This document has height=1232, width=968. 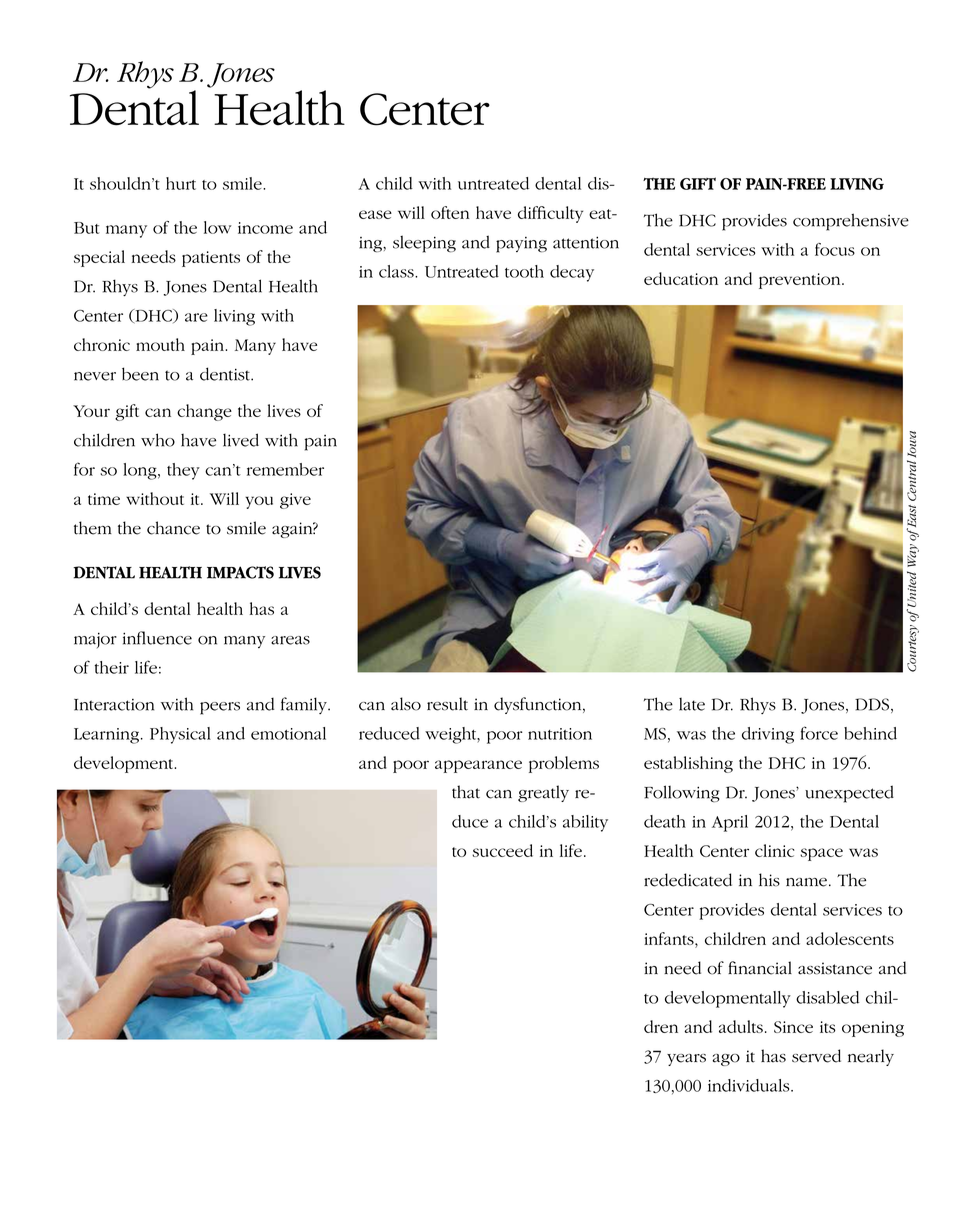 I want to click on hurt, so click(x=181, y=183).
